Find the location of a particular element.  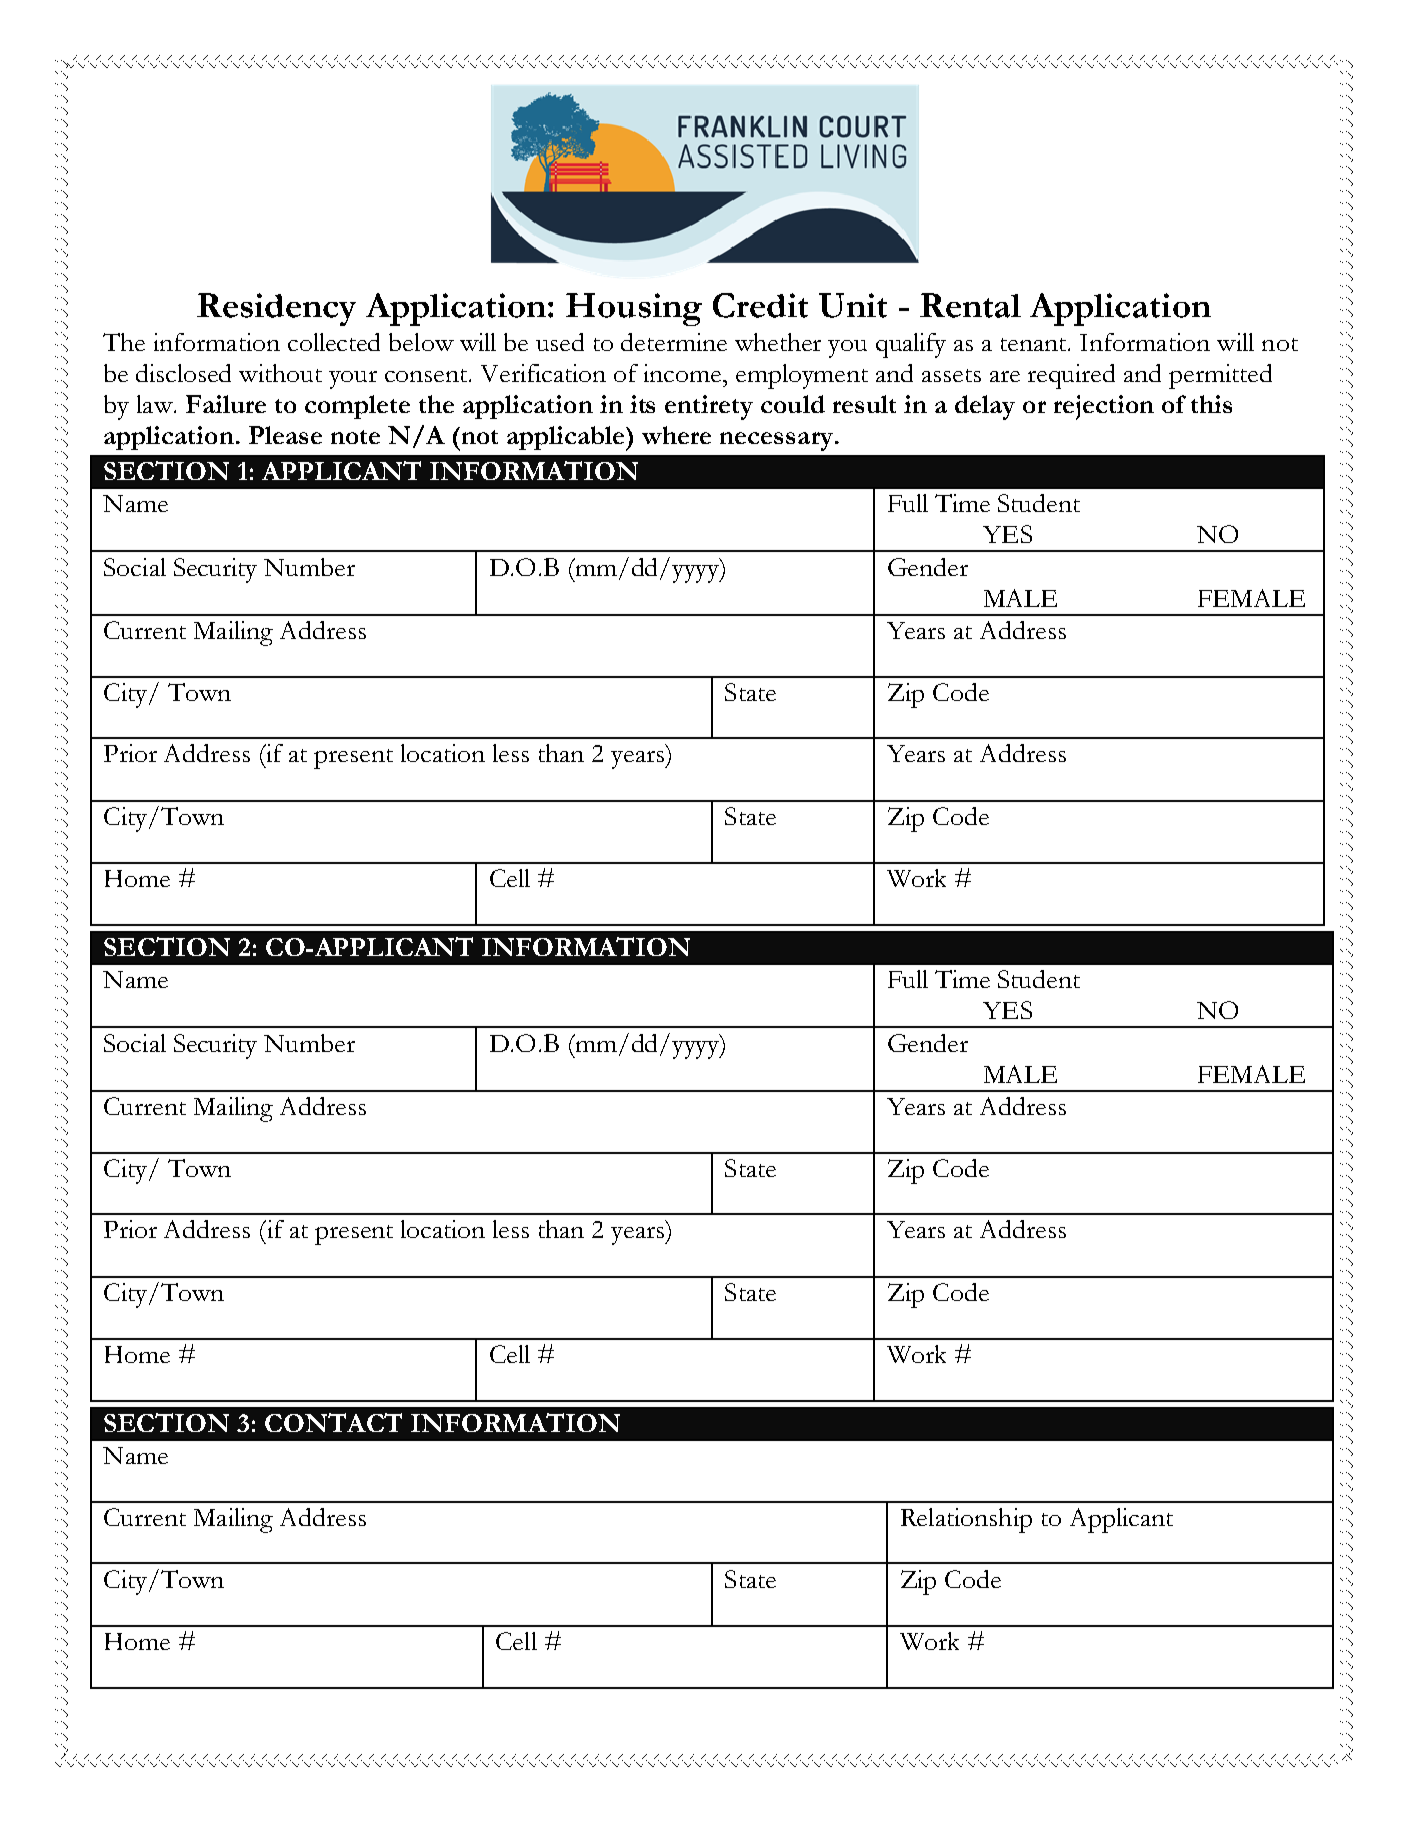

determine is located at coordinates (674, 342).
